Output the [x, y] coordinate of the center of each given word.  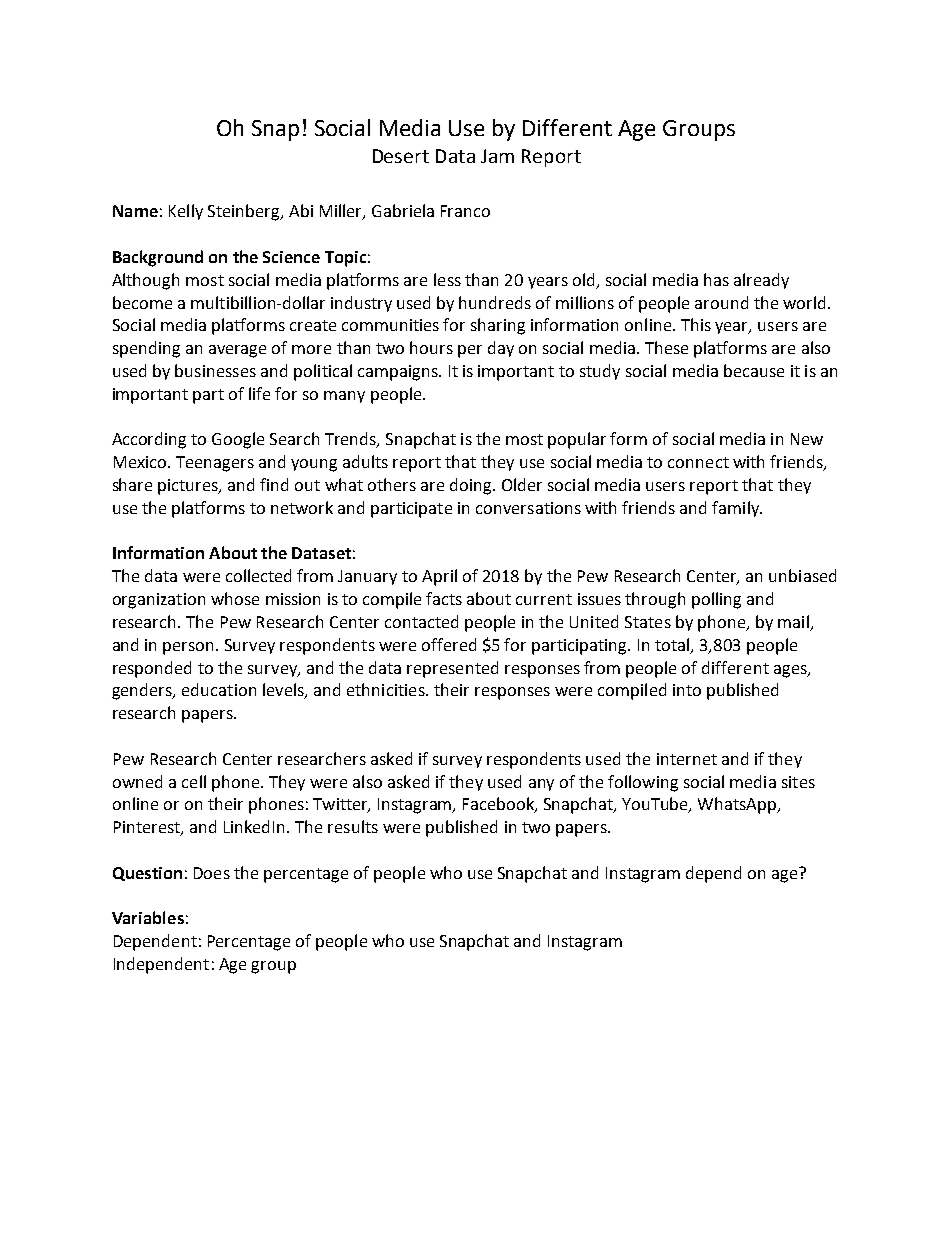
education [219, 689]
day [501, 349]
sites [798, 782]
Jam [497, 156]
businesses [215, 370]
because [754, 370]
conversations [528, 508]
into [687, 690]
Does [212, 873]
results [353, 826]
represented [452, 669]
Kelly [186, 212]
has [716, 279]
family [736, 509]
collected [258, 575]
